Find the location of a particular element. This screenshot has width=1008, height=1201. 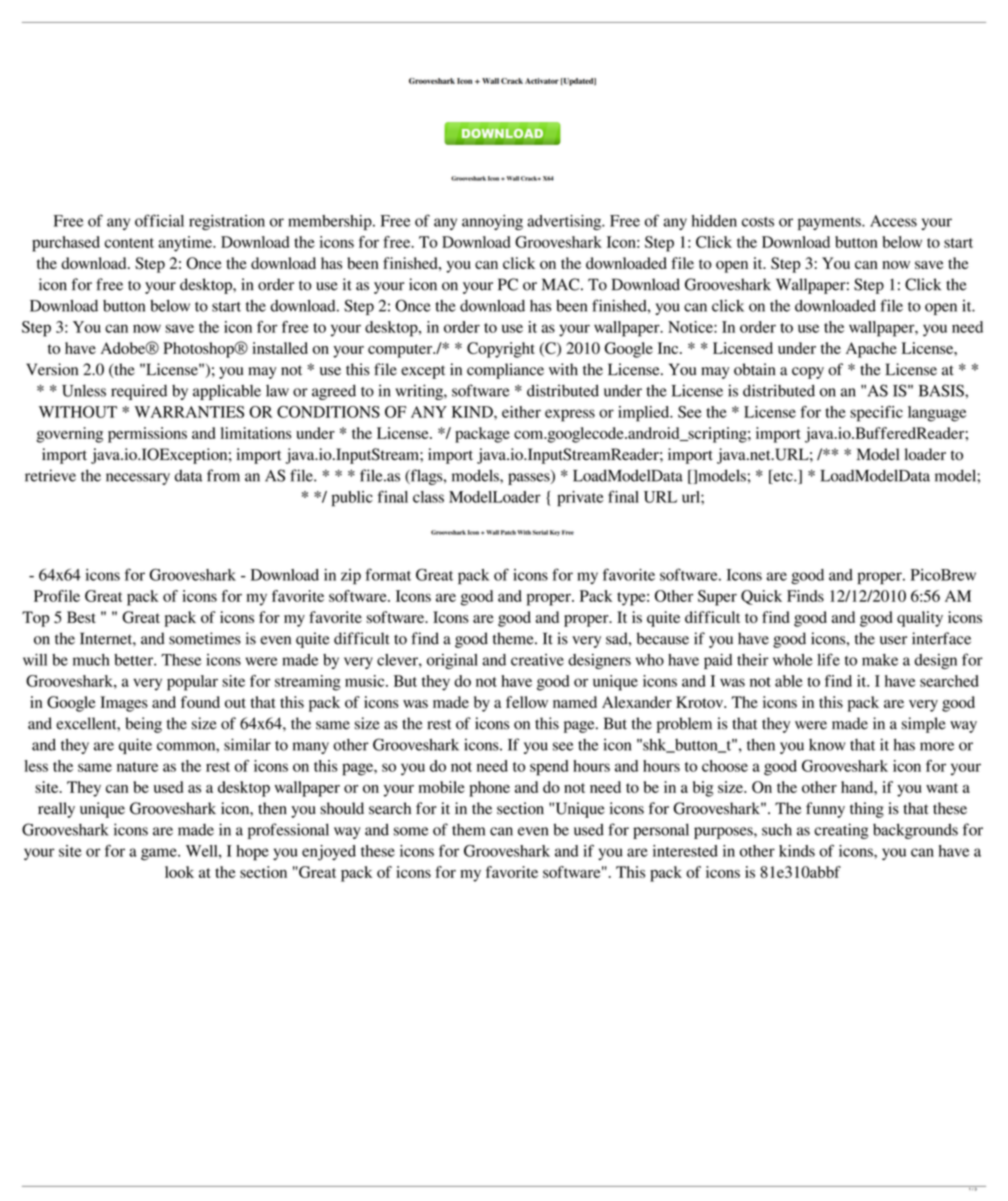

MAC is located at coordinates (562, 284).
